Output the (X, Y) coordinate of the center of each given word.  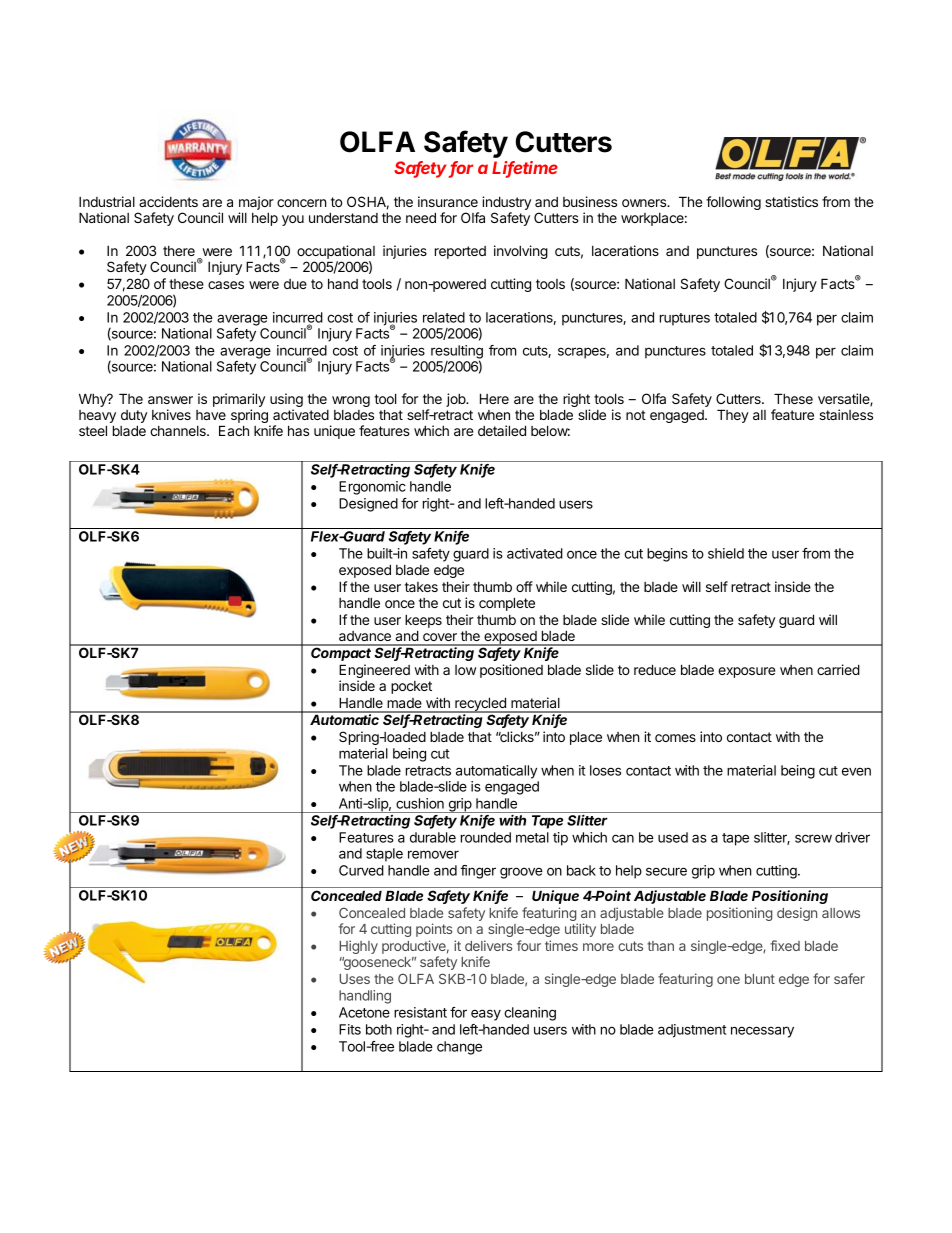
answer (170, 400)
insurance (448, 201)
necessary (762, 1032)
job (456, 400)
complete (507, 604)
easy (486, 1015)
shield (726, 553)
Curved (361, 870)
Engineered (374, 672)
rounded (486, 837)
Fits (350, 1029)
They (733, 416)
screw (813, 838)
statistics (791, 201)
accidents (168, 201)
